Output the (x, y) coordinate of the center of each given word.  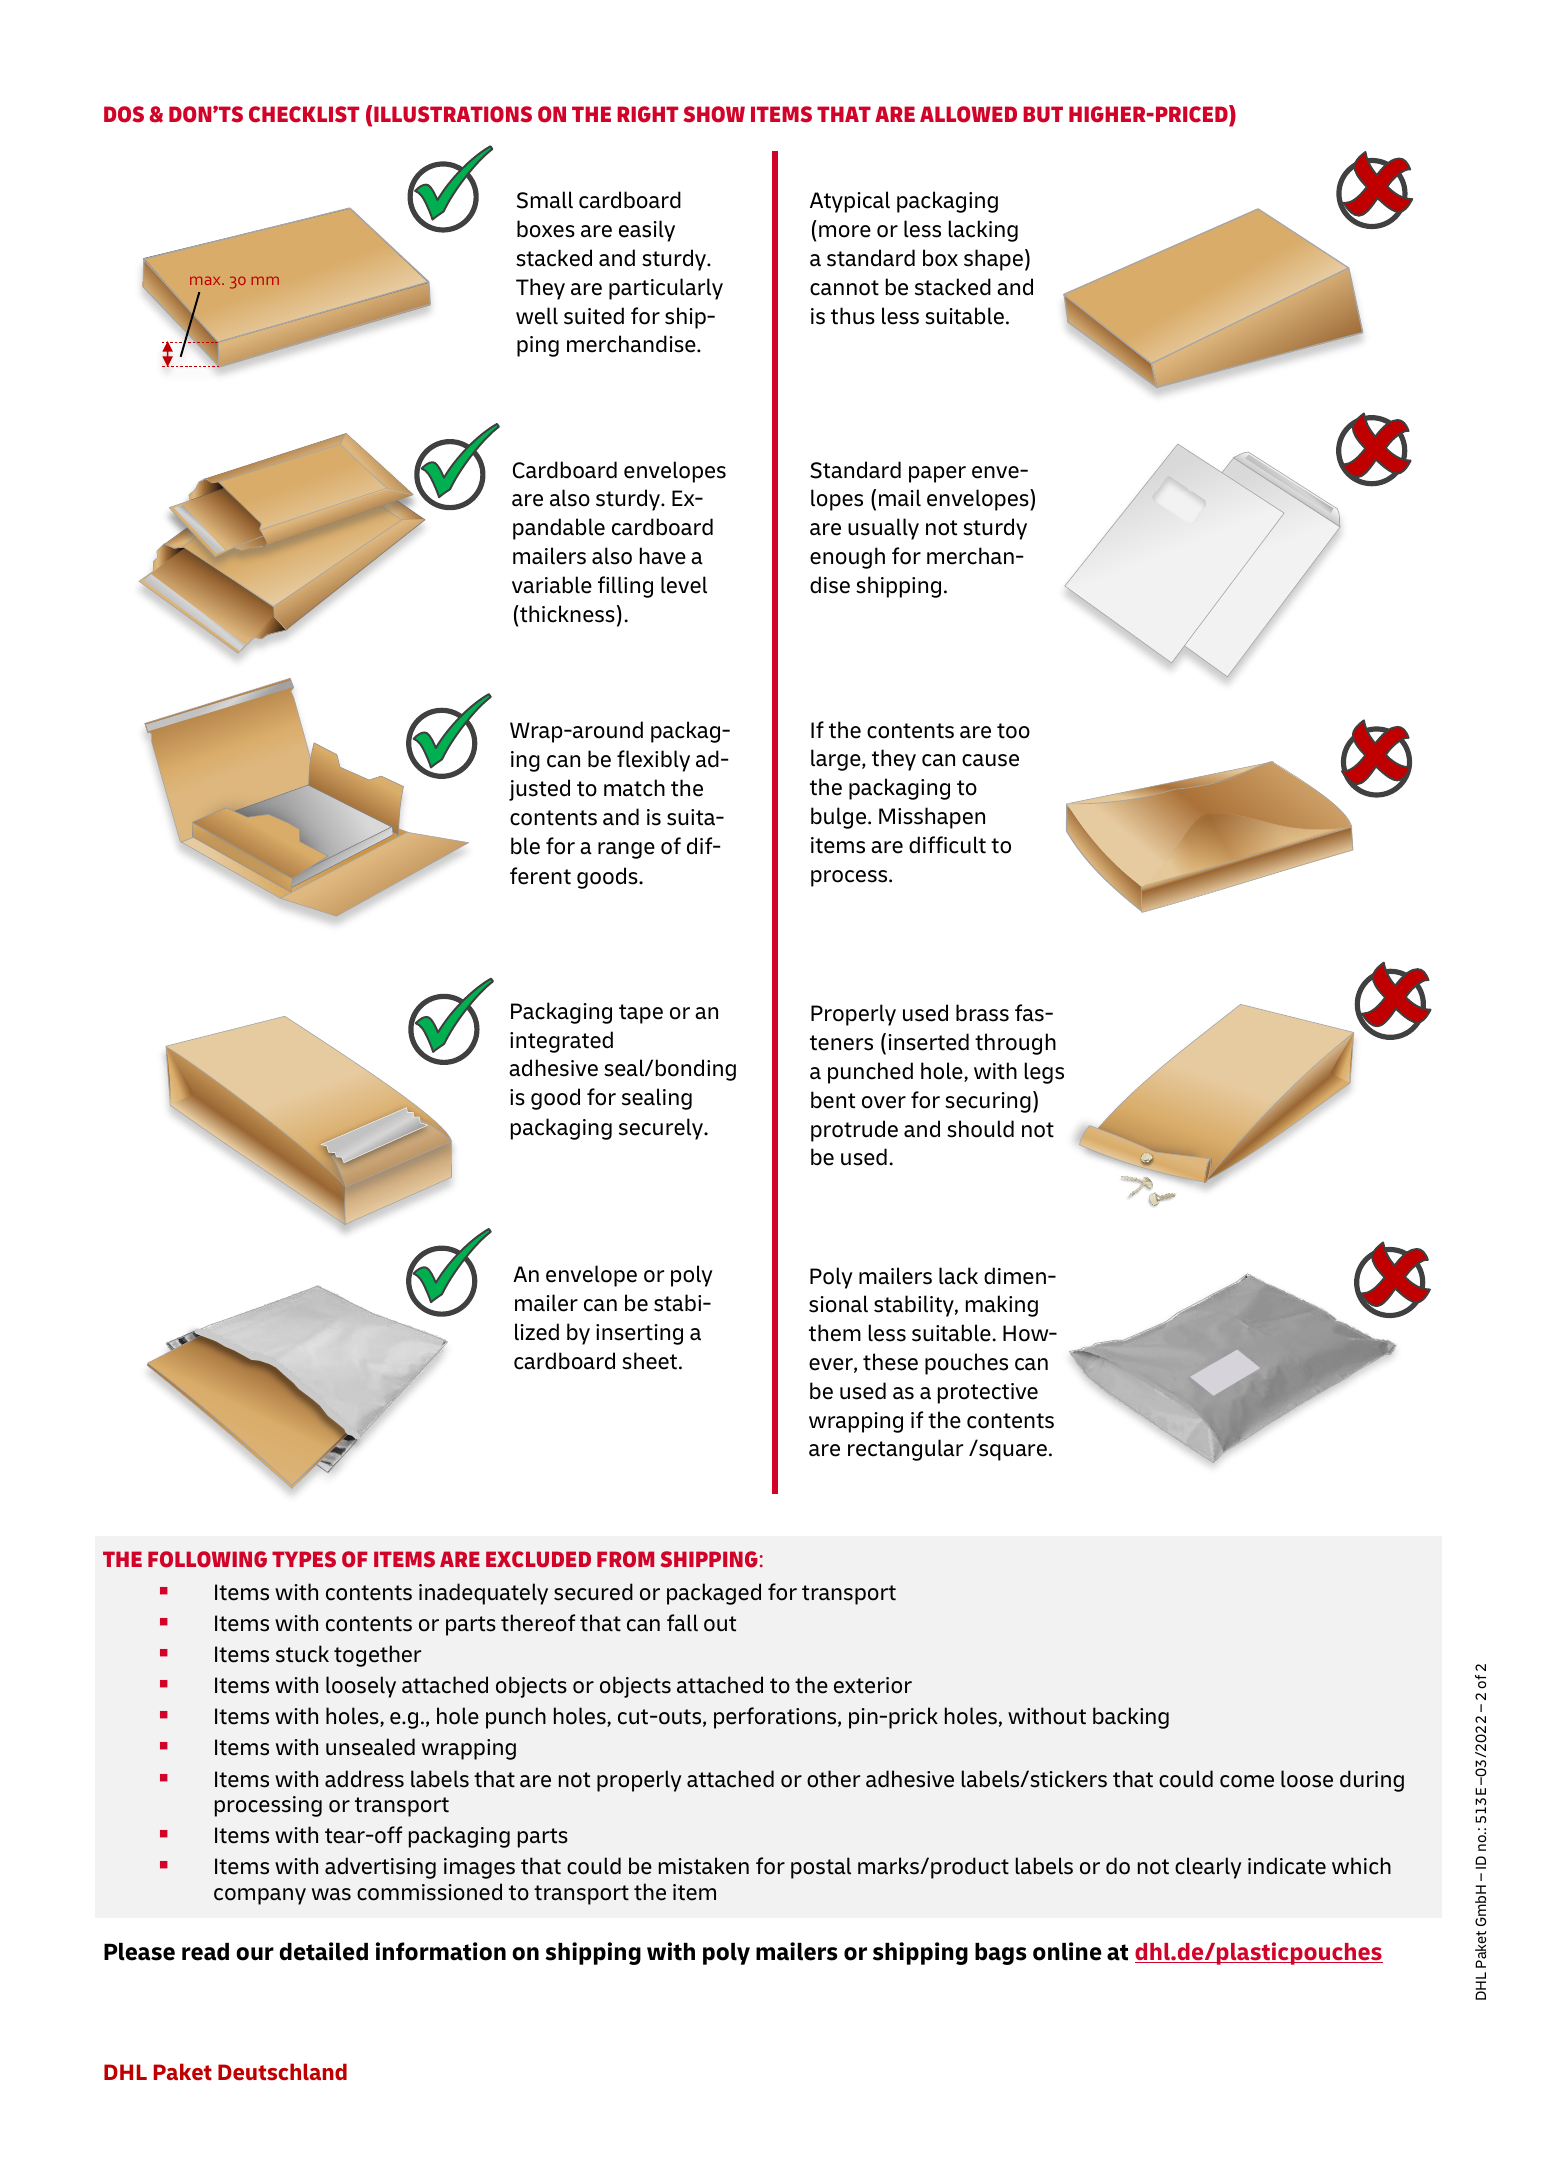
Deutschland (282, 2072)
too (1013, 731)
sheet (651, 1361)
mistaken (704, 1866)
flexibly (653, 761)
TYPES (304, 1559)
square (1013, 1452)
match (634, 788)
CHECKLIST (304, 114)
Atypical (850, 202)
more (845, 231)
